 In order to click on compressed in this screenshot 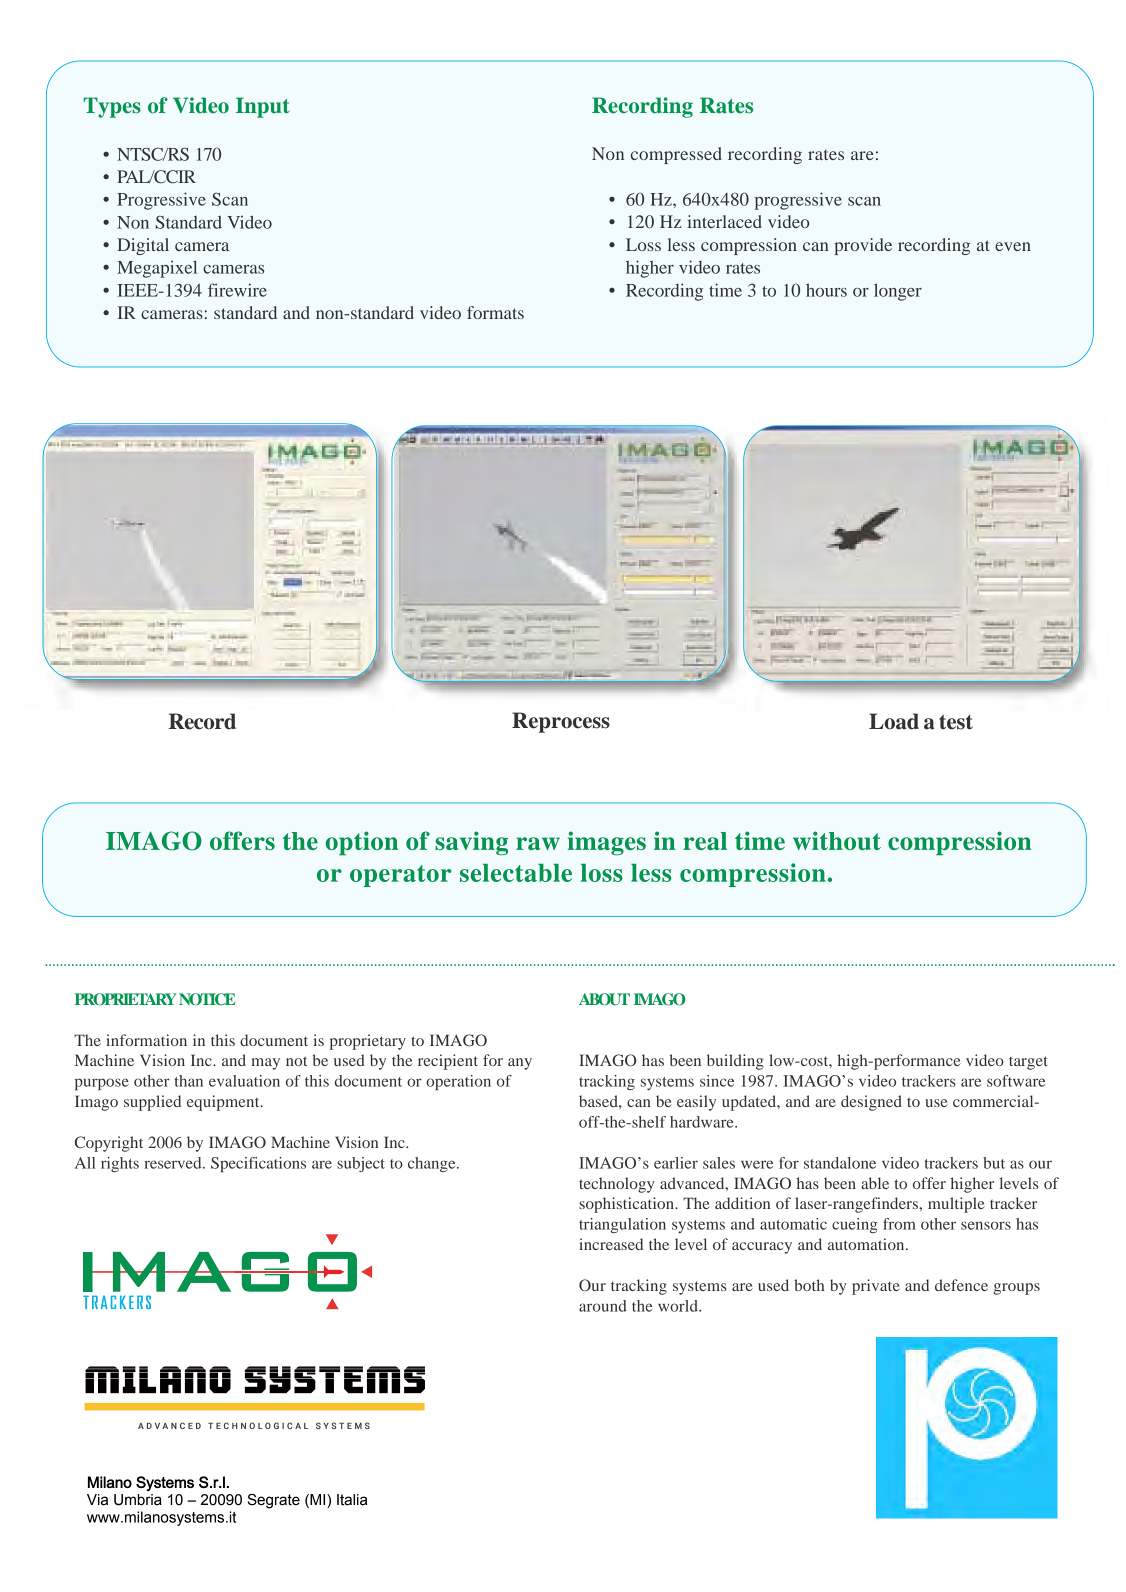, I will do `click(676, 155)`.
